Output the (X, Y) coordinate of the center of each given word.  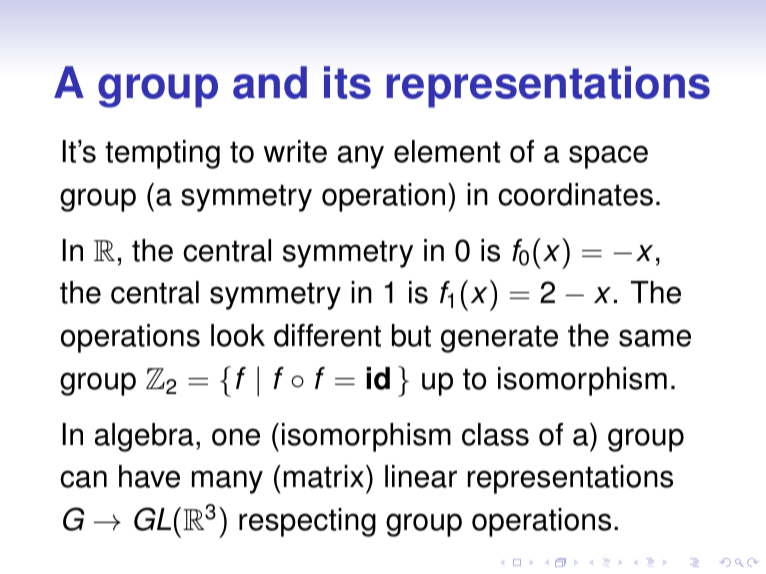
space (608, 157)
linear (421, 476)
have (149, 476)
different (327, 335)
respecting (307, 522)
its (347, 82)
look (238, 335)
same (655, 338)
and (270, 82)
